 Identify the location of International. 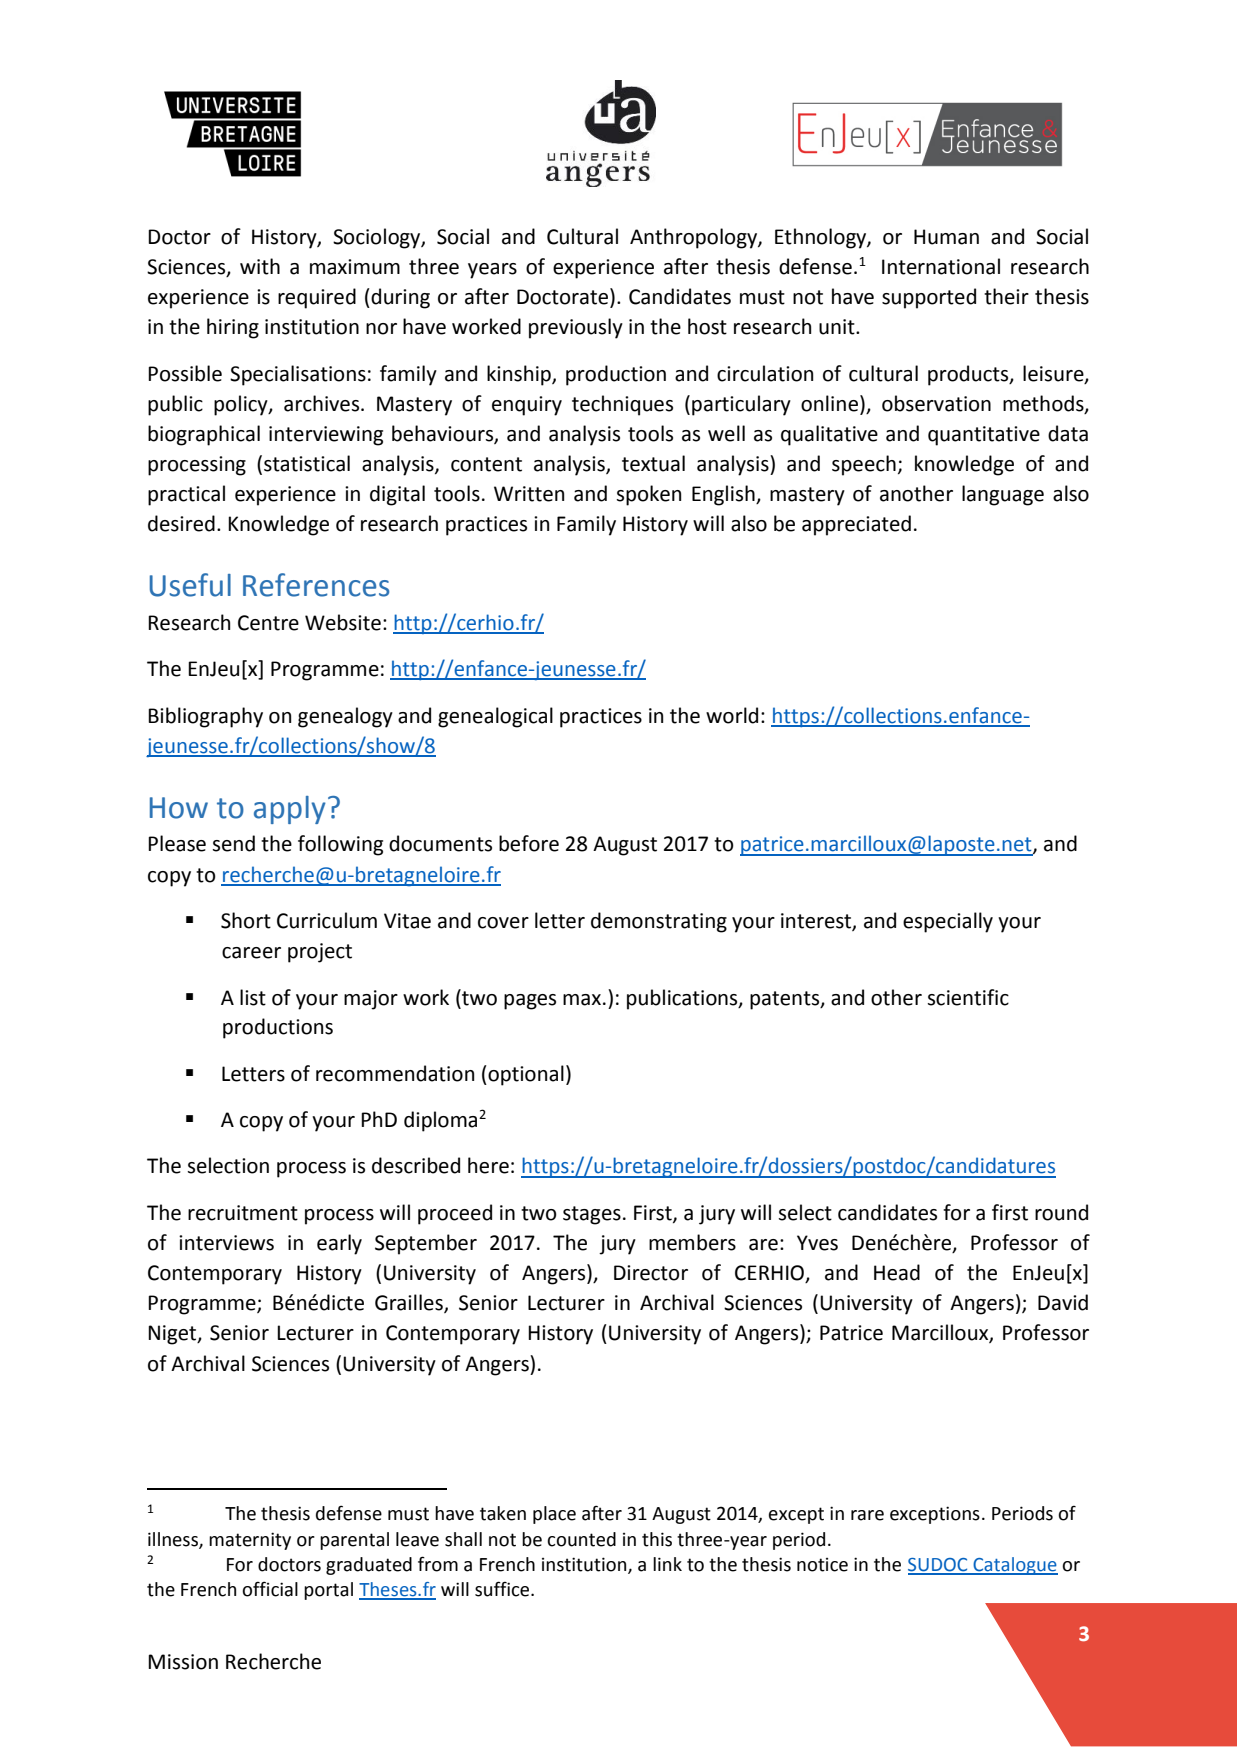
(941, 266).
